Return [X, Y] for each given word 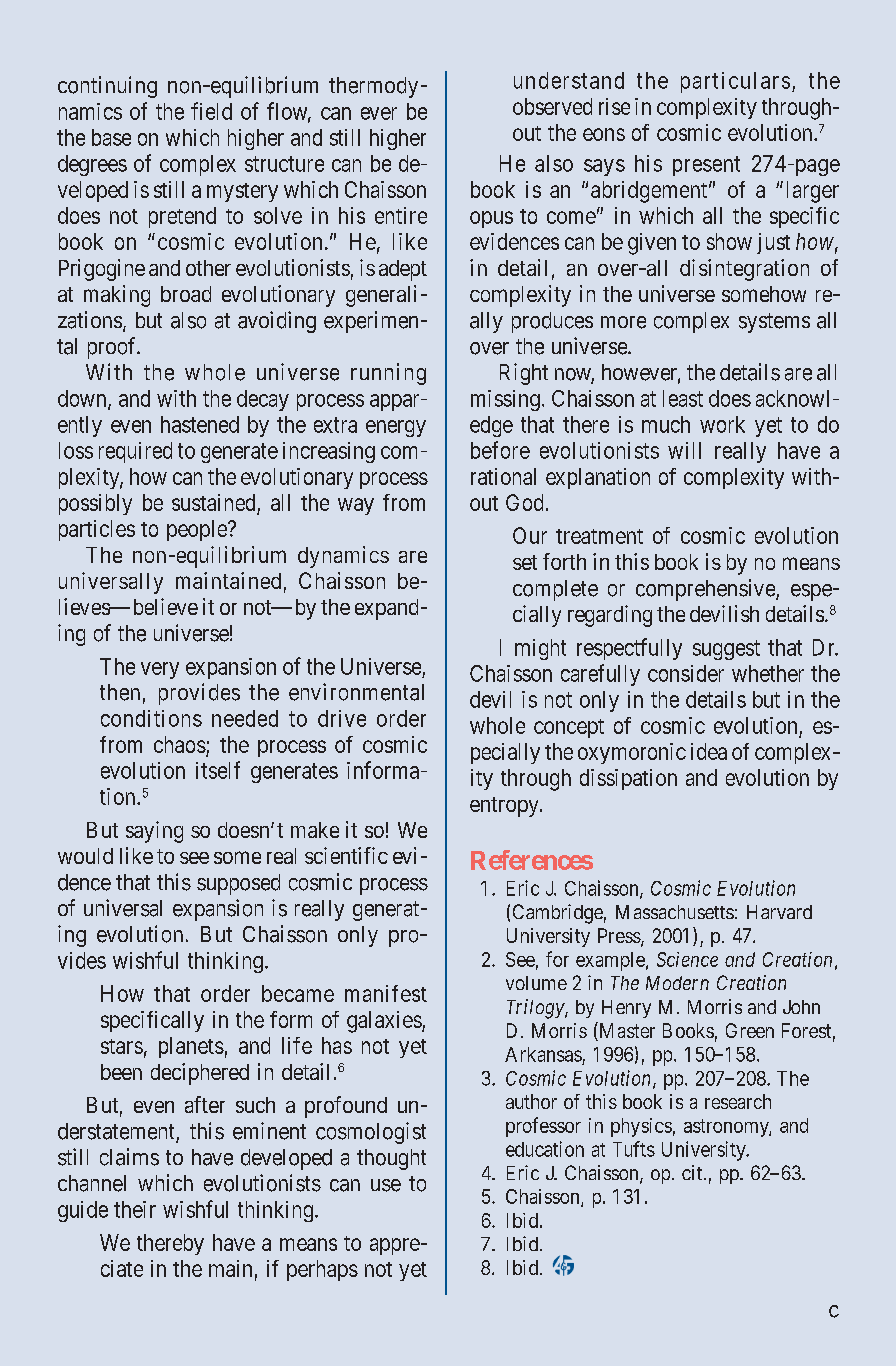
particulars [735, 82]
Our [530, 535]
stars [122, 1046]
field [211, 111]
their [135, 1209]
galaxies [384, 1022]
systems [774, 323]
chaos [180, 744]
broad [186, 294]
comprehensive [706, 590]
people [198, 530]
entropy [505, 807]
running [388, 374]
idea [709, 751]
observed [552, 106]
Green [750, 1030]
